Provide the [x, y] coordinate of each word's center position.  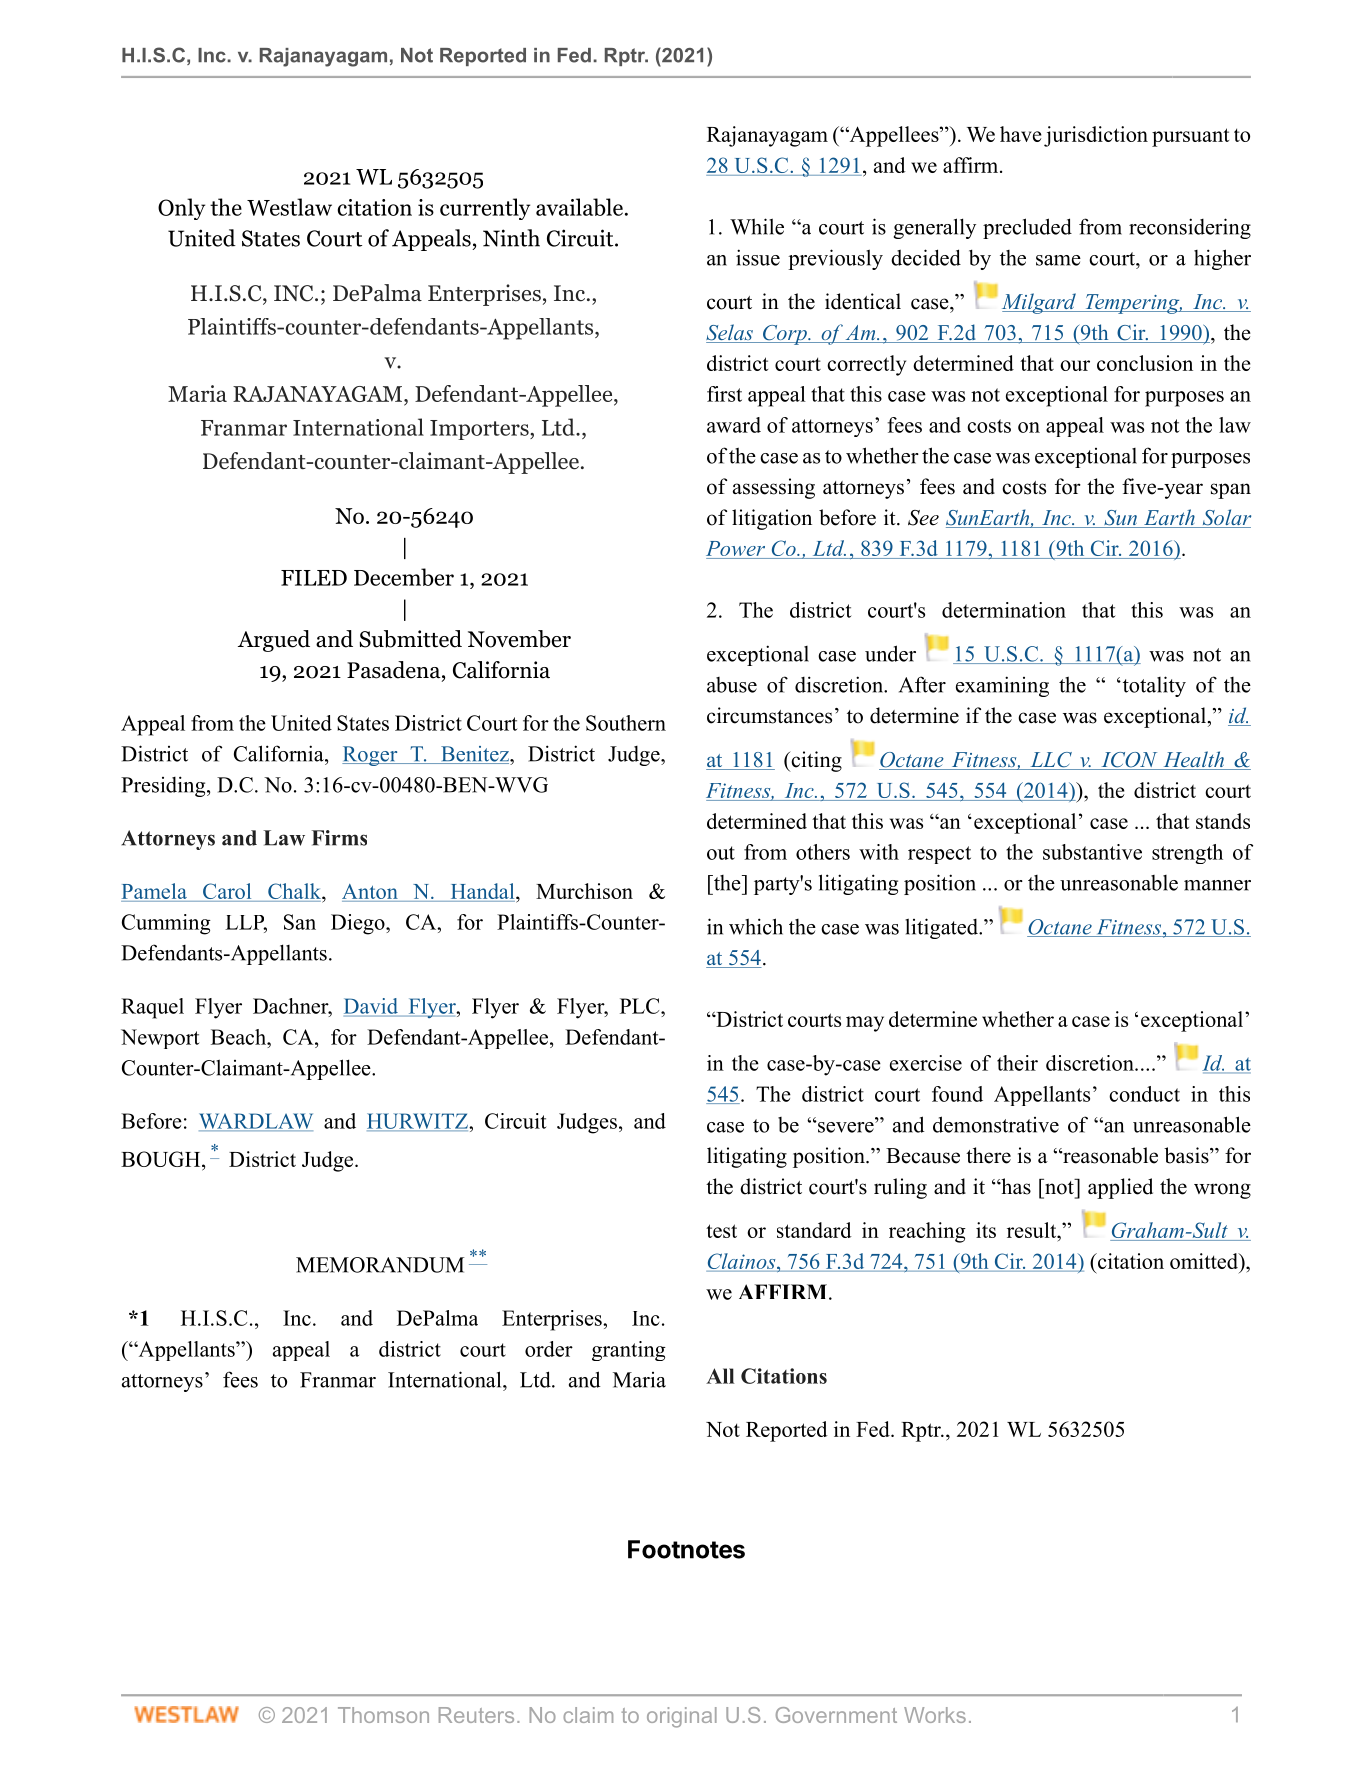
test [721, 1231]
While [757, 226]
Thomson [383, 1715]
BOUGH [162, 1160]
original [682, 1717]
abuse [732, 685]
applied [1120, 1188]
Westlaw [289, 207]
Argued [274, 641]
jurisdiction [1096, 136]
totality [1153, 686]
